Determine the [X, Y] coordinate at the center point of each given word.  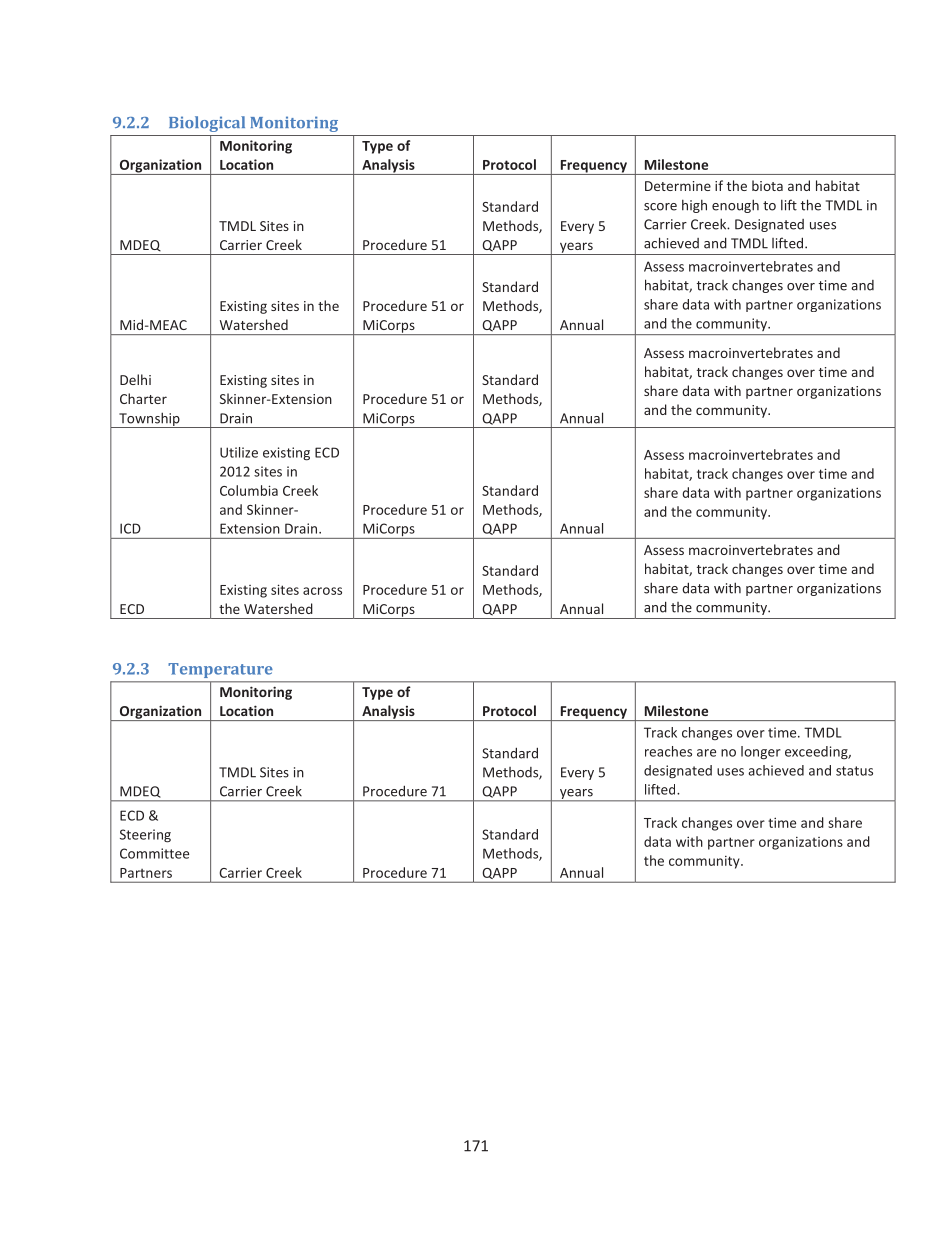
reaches [668, 751]
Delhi [135, 379]
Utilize [239, 452]
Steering [145, 836]
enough [735, 206]
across [322, 591]
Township [149, 420]
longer [761, 753]
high [694, 206]
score [660, 207]
